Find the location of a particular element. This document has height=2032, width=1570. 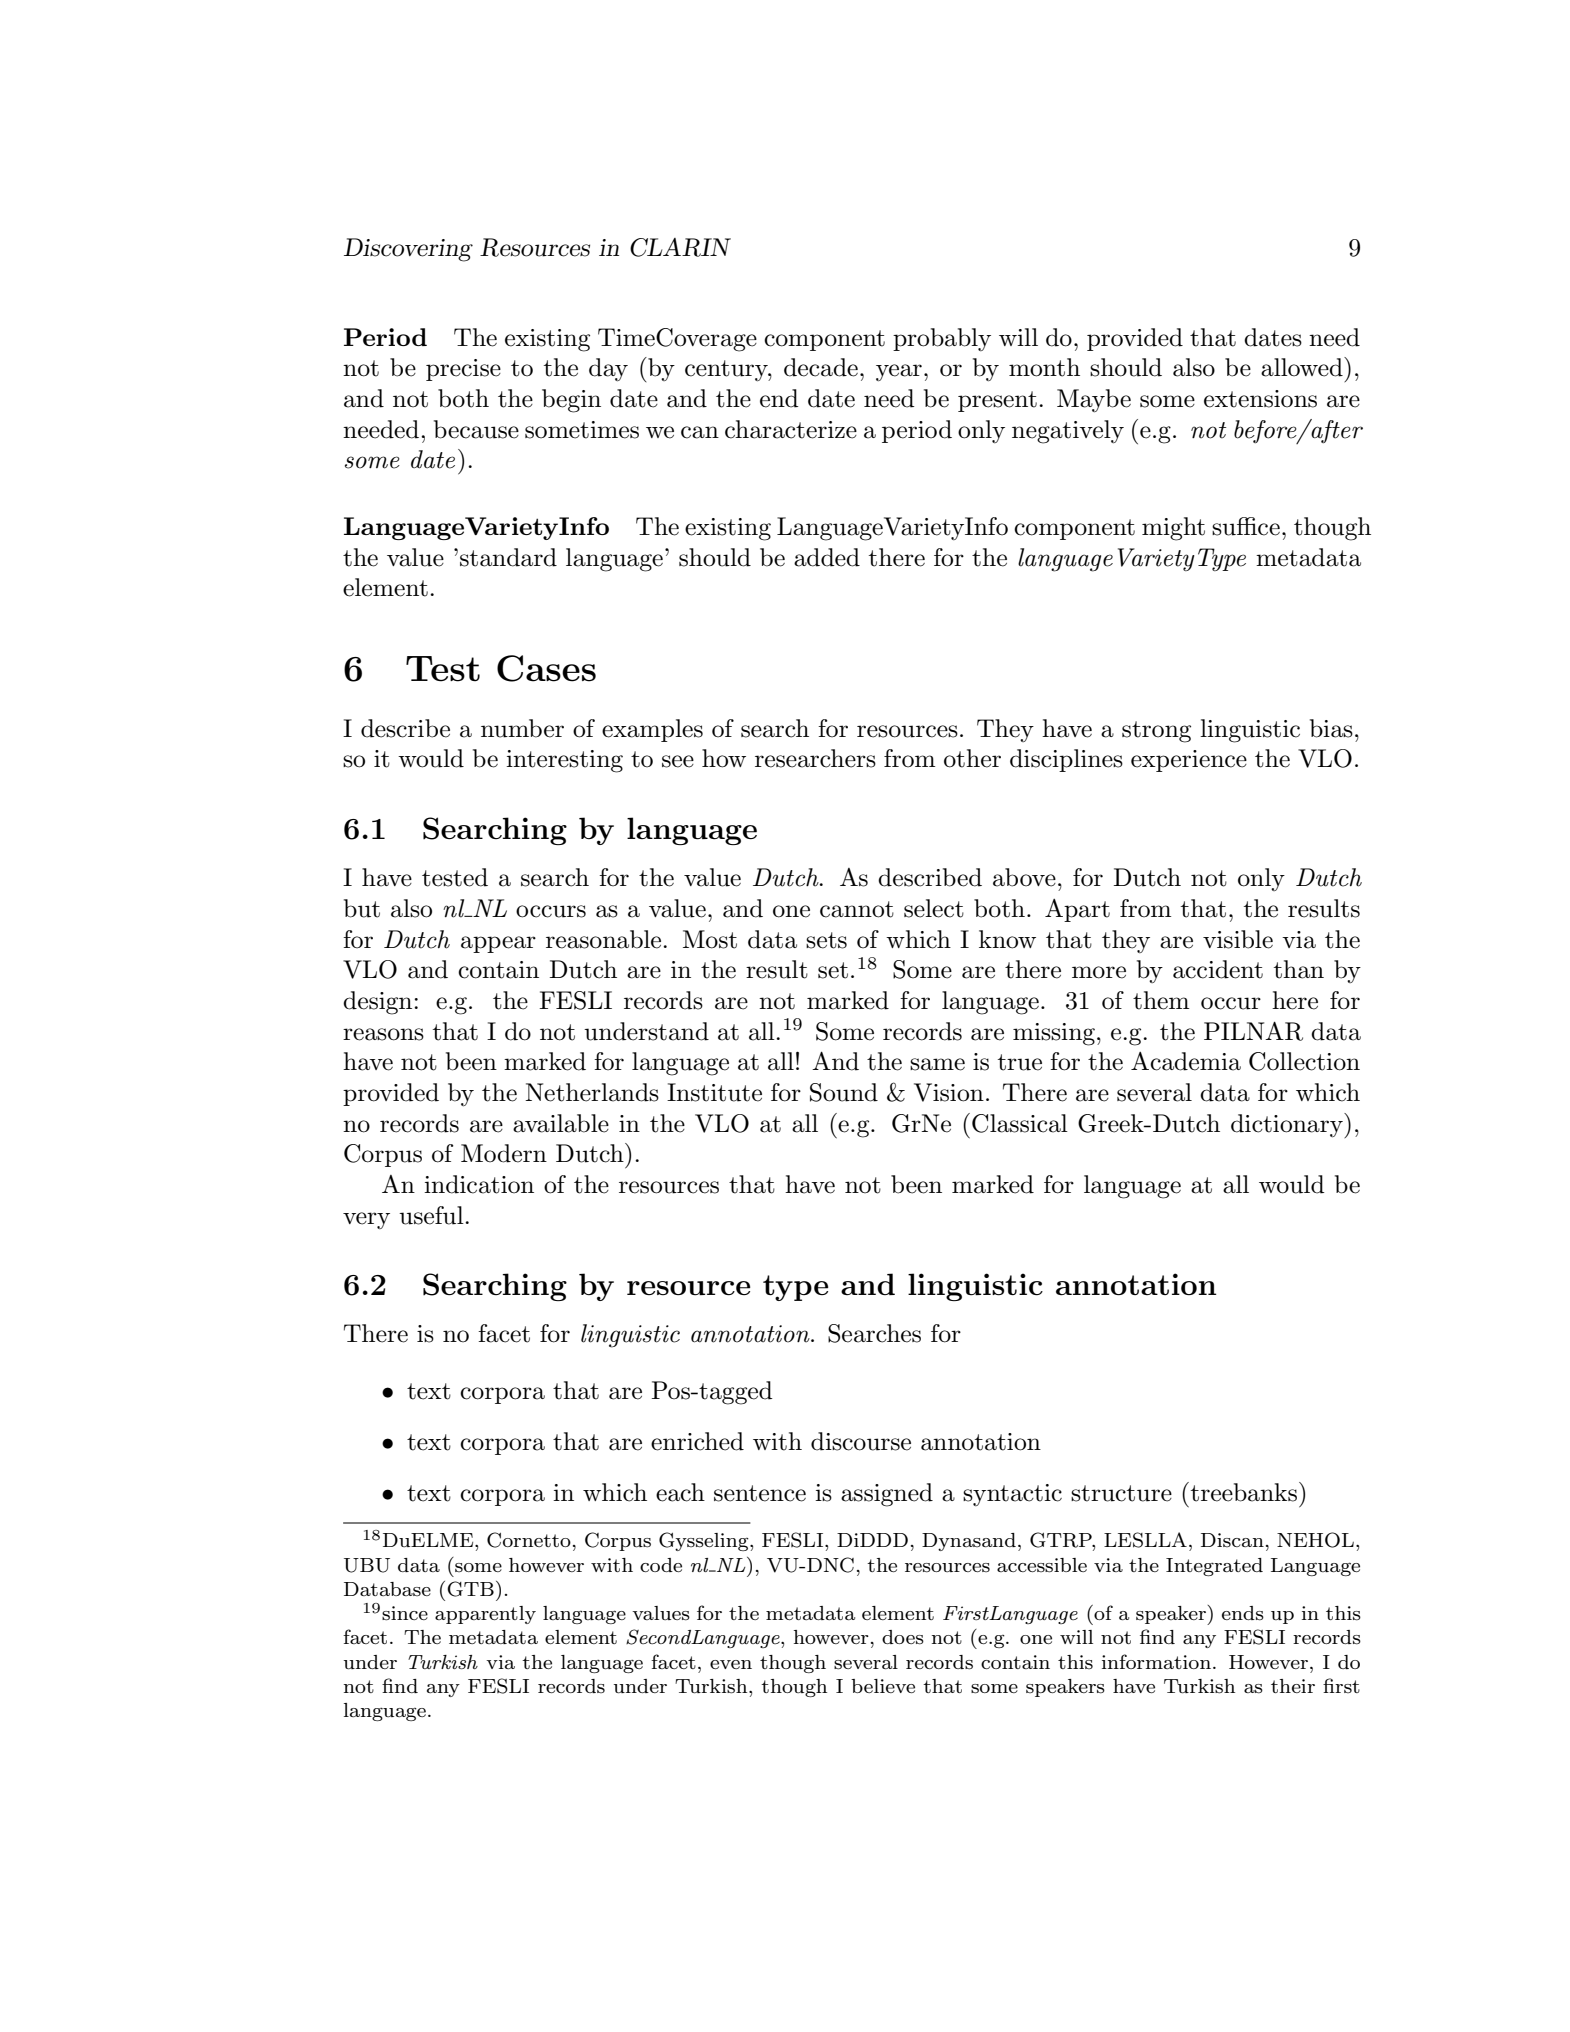

accident is located at coordinates (1218, 969).
